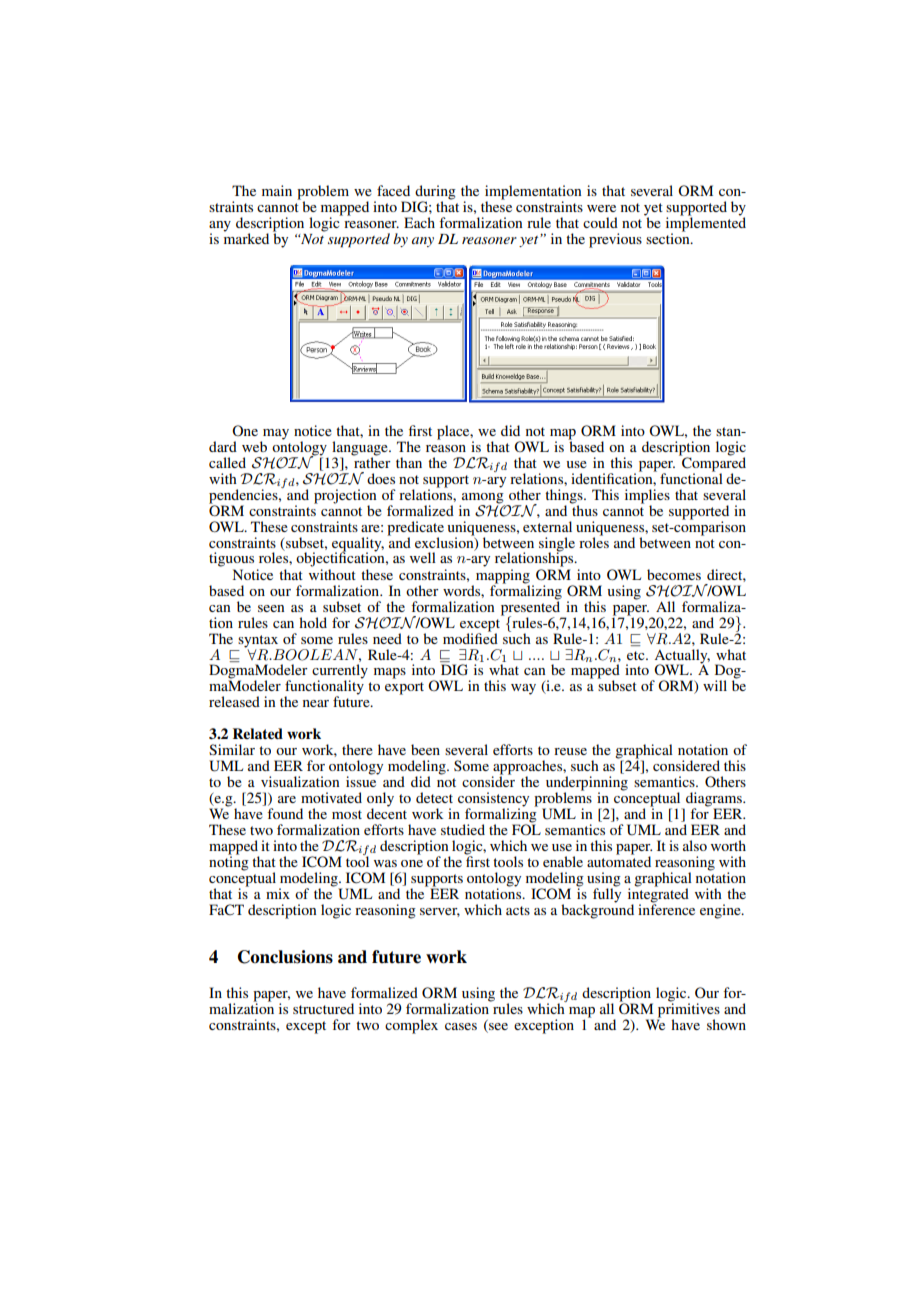  What do you see at coordinates (434, 193) in the page?
I see `during` at bounding box center [434, 193].
